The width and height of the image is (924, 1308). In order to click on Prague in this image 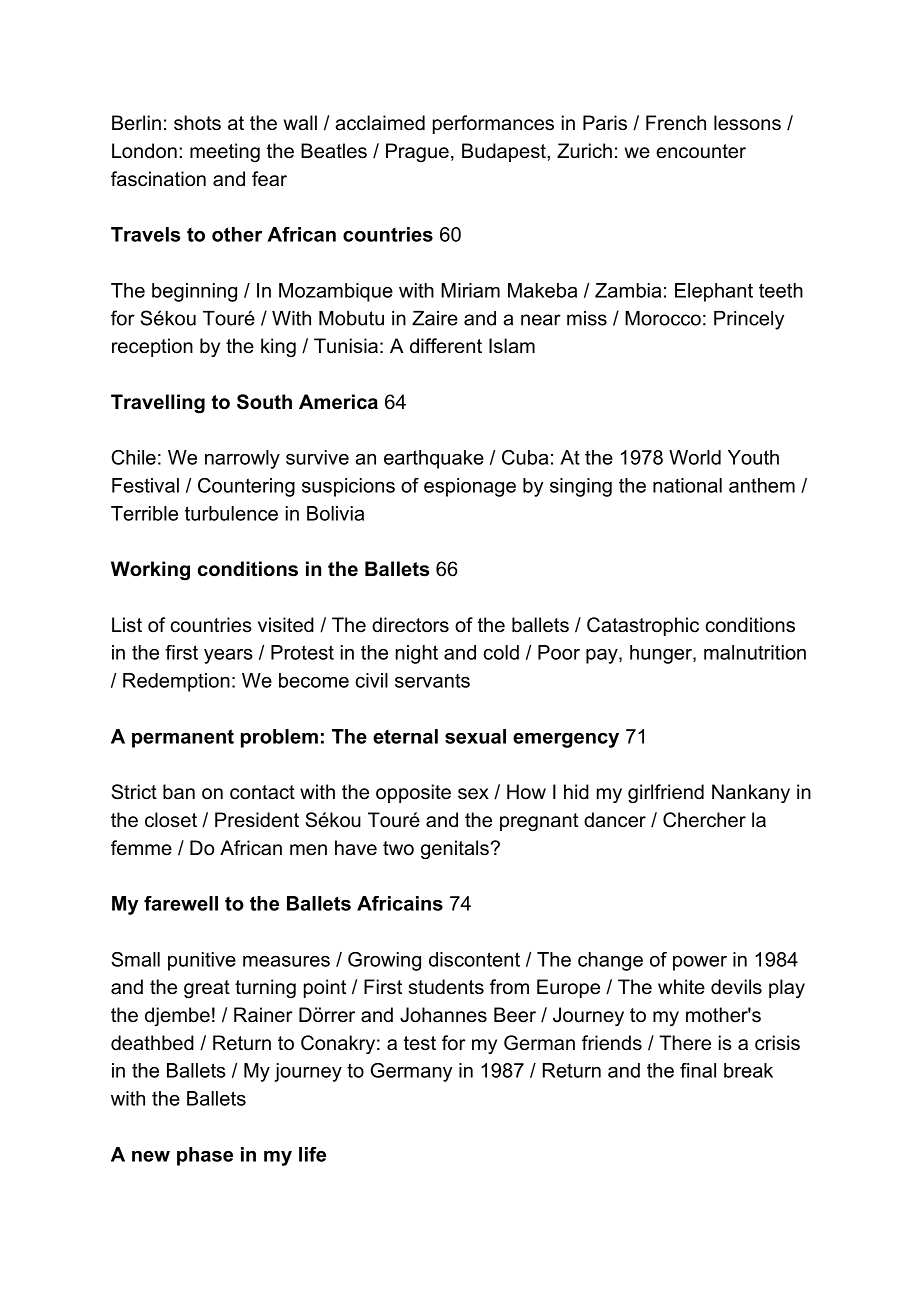, I will do `click(417, 152)`.
